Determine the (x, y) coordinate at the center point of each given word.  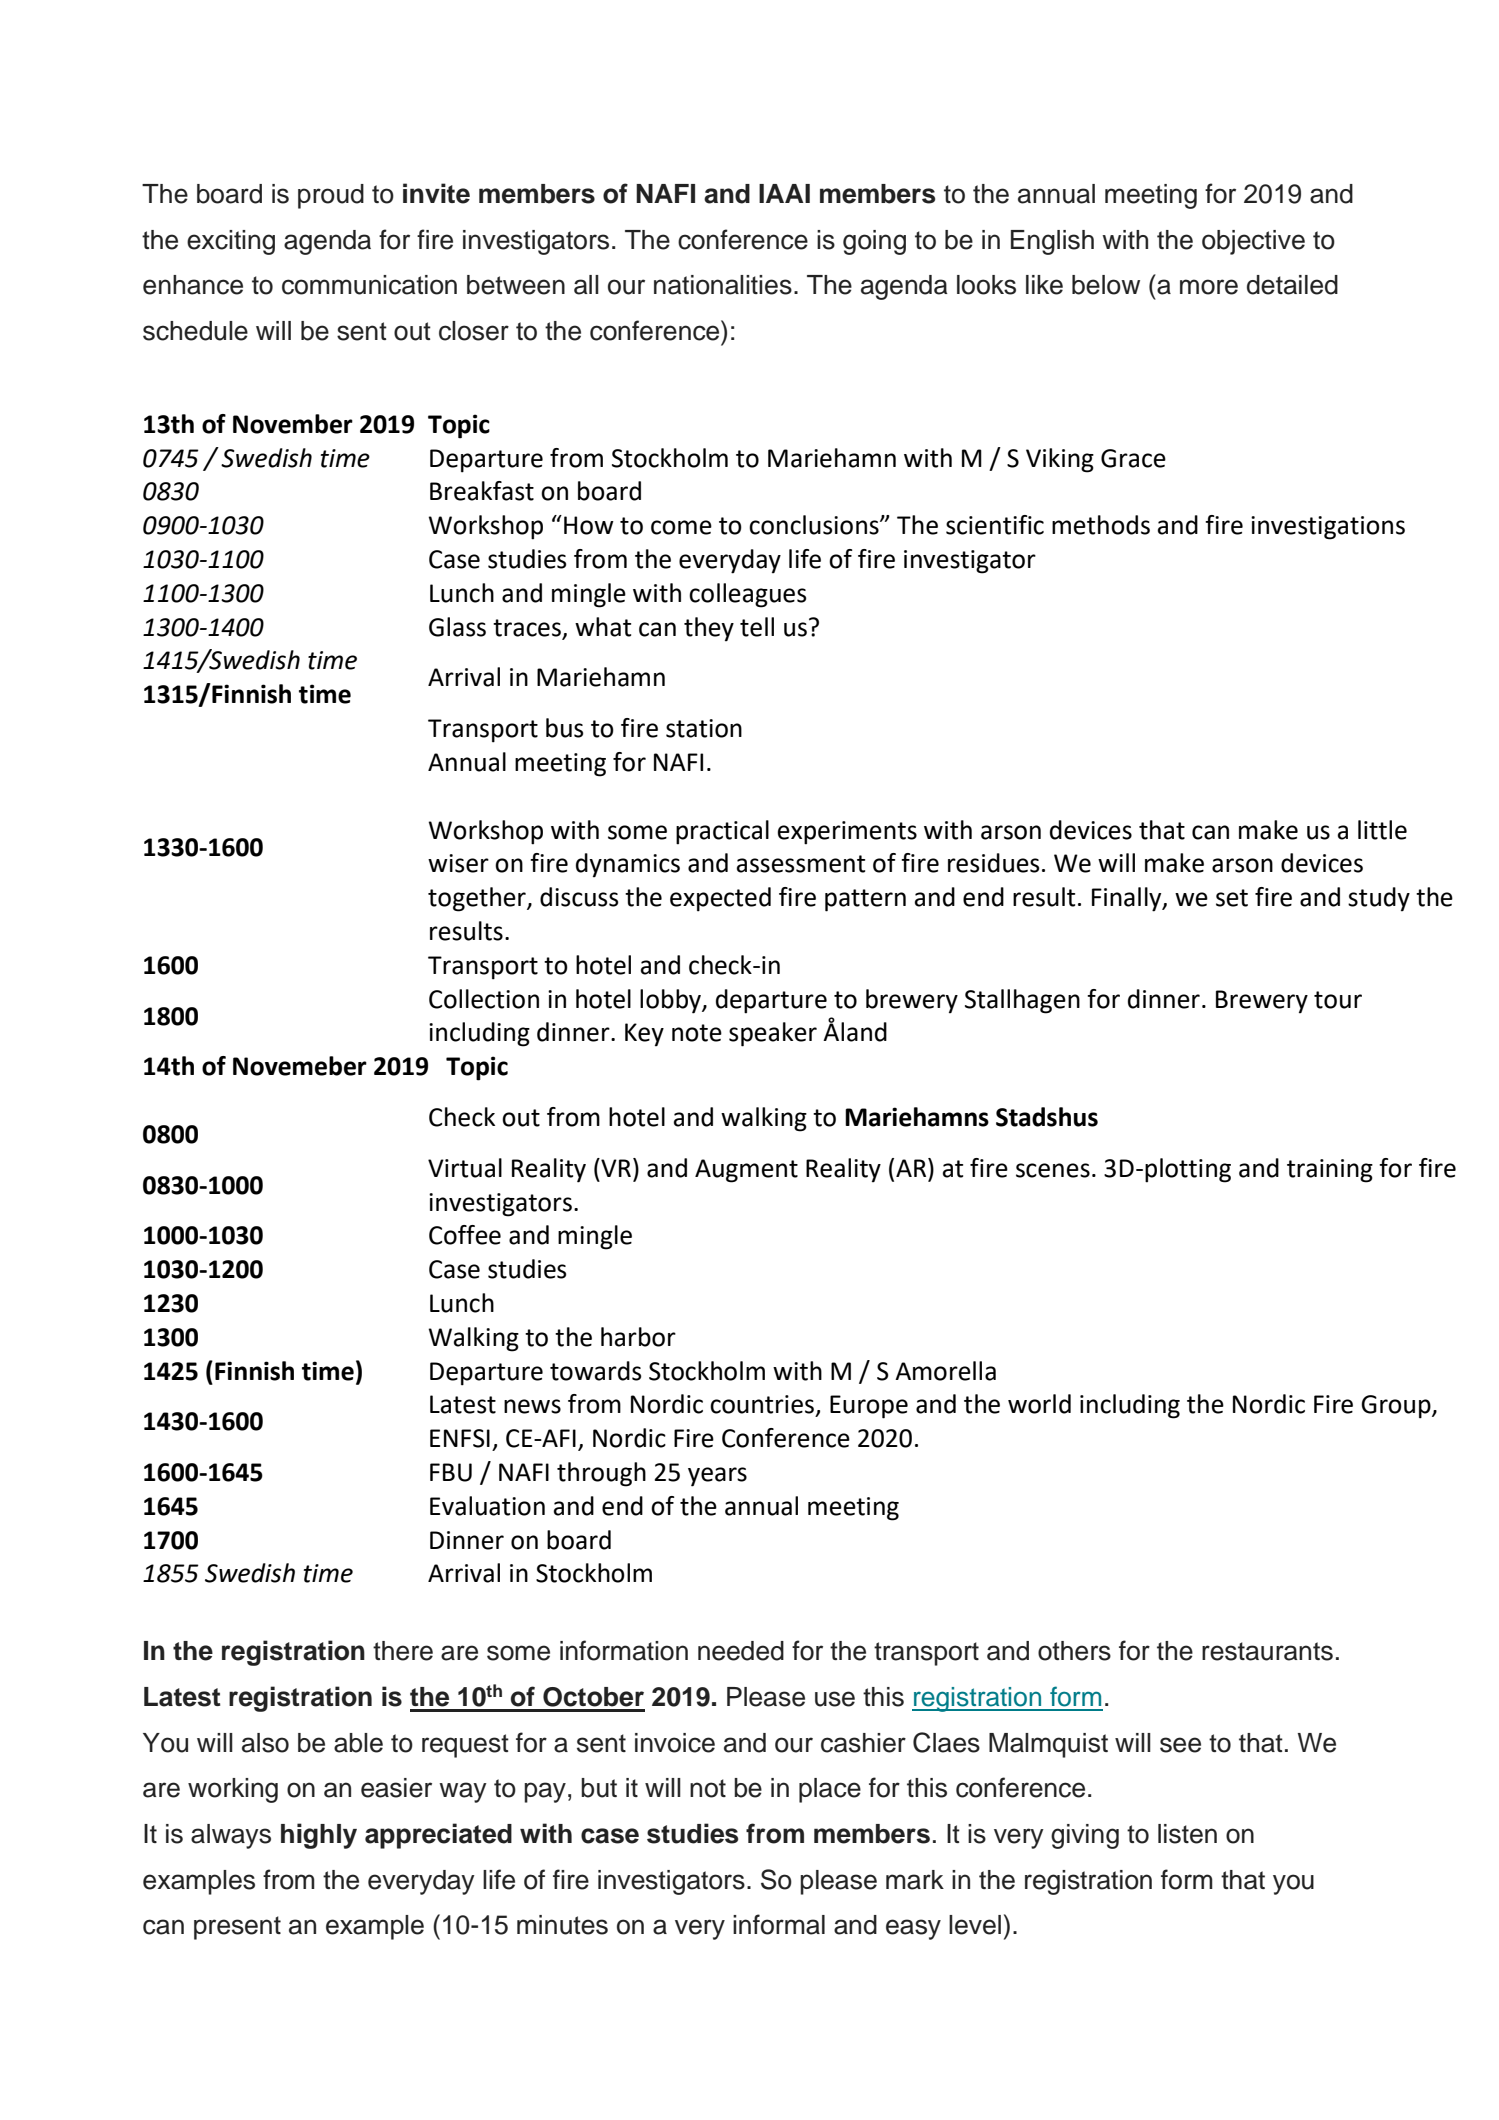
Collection (484, 999)
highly (319, 1836)
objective (1253, 242)
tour (1338, 1000)
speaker (773, 1034)
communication (369, 285)
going (874, 242)
